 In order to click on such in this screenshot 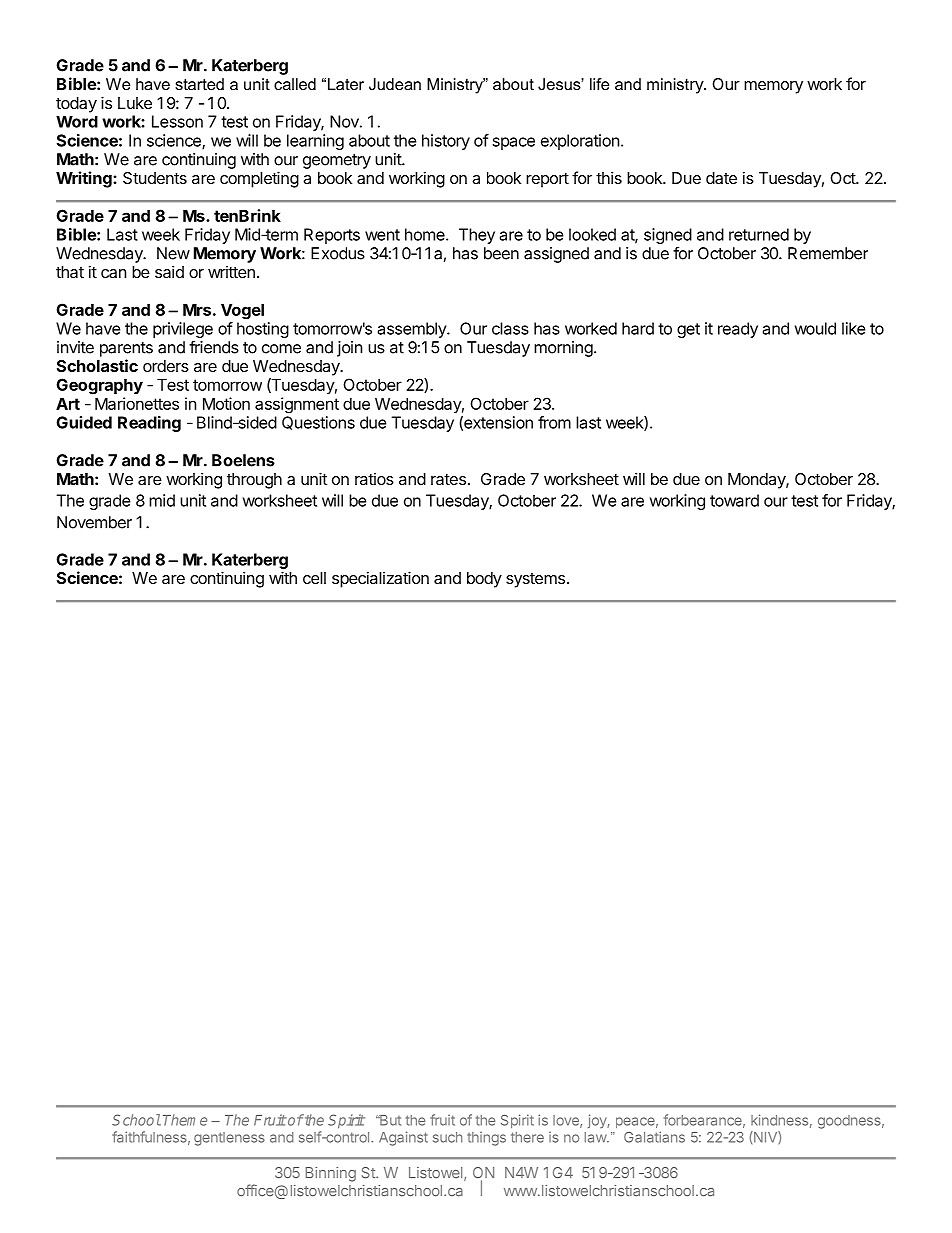, I will do `click(447, 1137)`.
